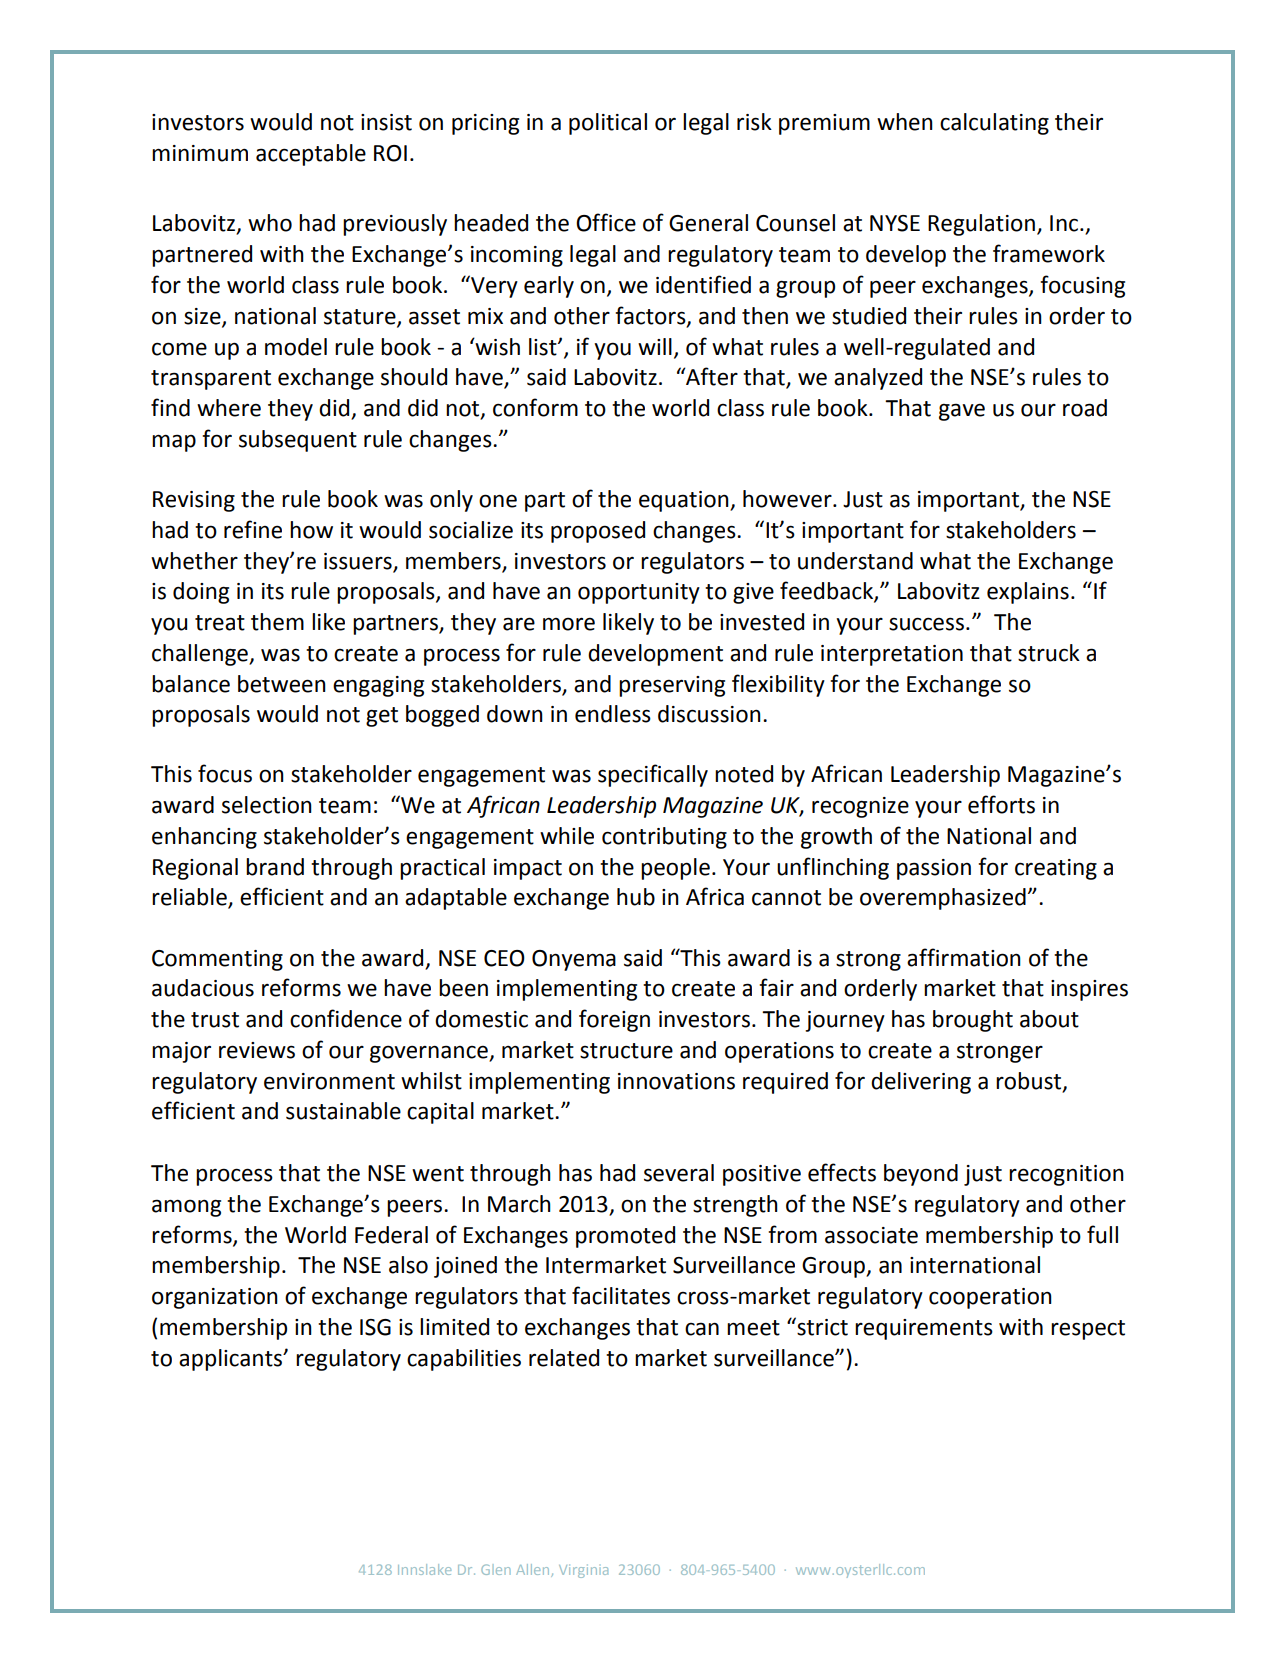 The width and height of the document is (1285, 1663). I want to click on between, so click(282, 684).
